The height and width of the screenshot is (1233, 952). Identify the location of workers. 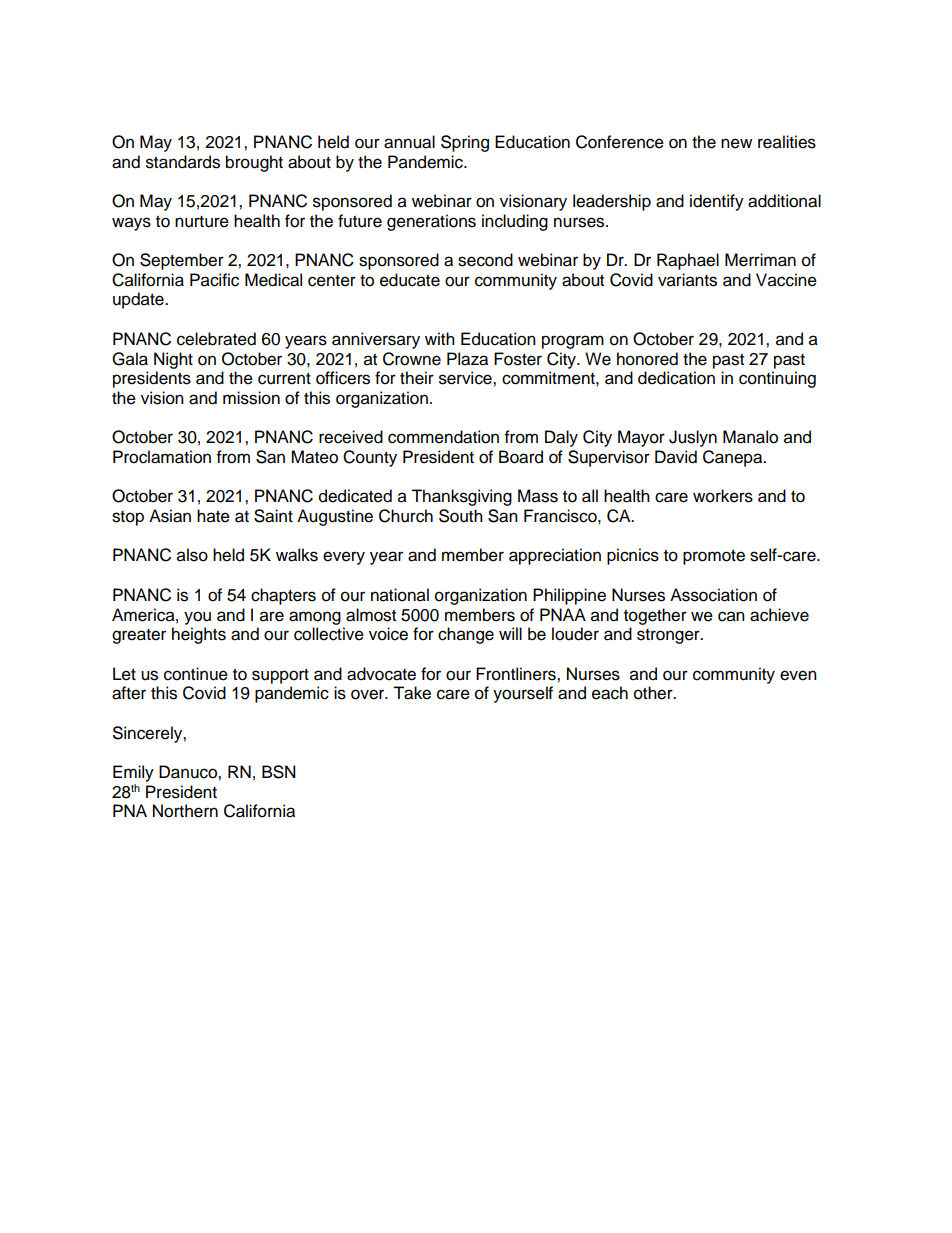
(723, 496).
